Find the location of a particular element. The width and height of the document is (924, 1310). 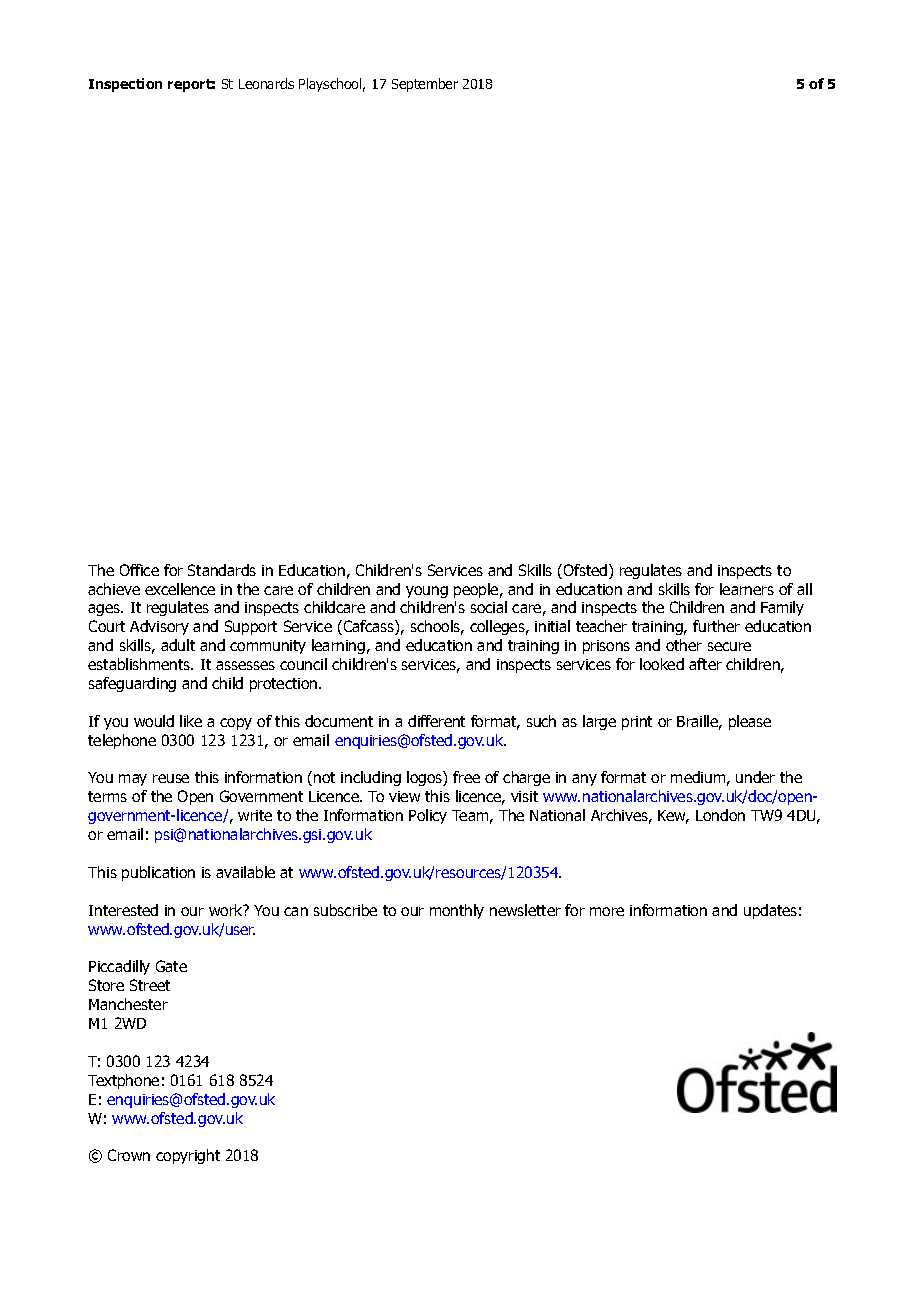

Standards is located at coordinates (222, 570).
